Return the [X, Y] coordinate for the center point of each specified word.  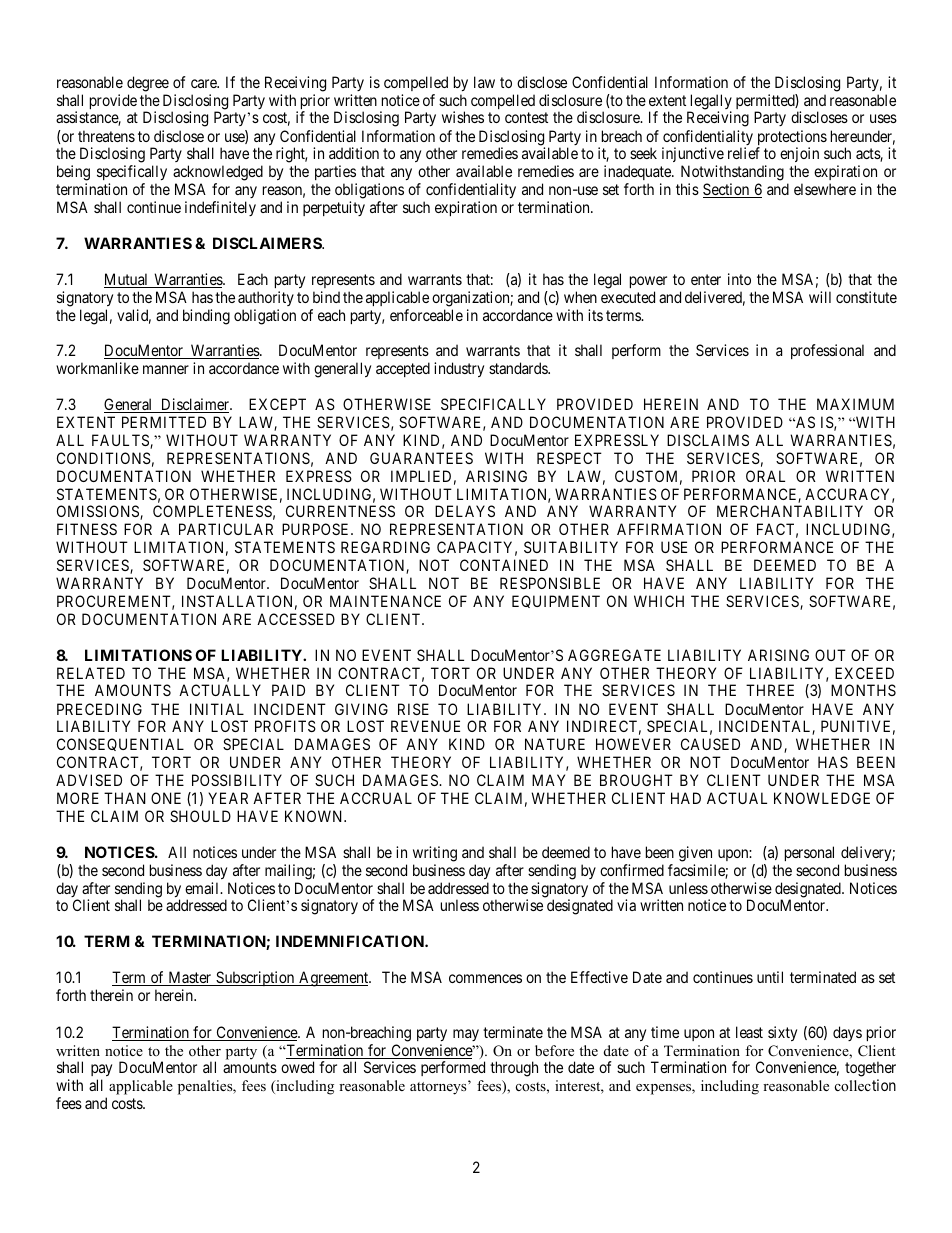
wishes [463, 117]
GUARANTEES [421, 458]
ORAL [765, 476]
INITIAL [217, 709]
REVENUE [425, 726]
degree [148, 84]
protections [792, 139]
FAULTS [121, 441]
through [514, 1069]
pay [101, 1072]
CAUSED [710, 744]
